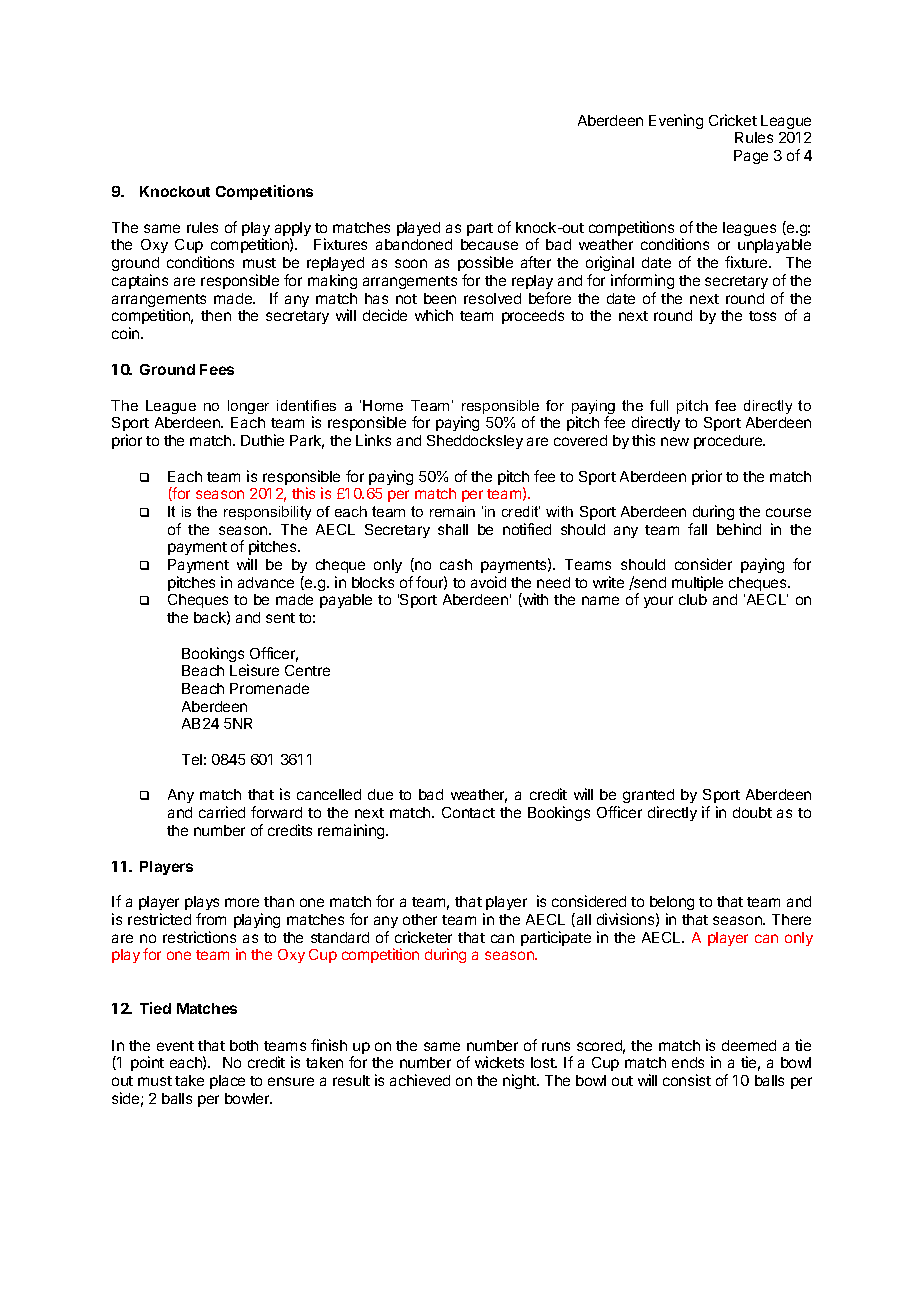 The image size is (924, 1308). Describe the element at coordinates (373, 440) in the screenshot. I see `Links` at that location.
